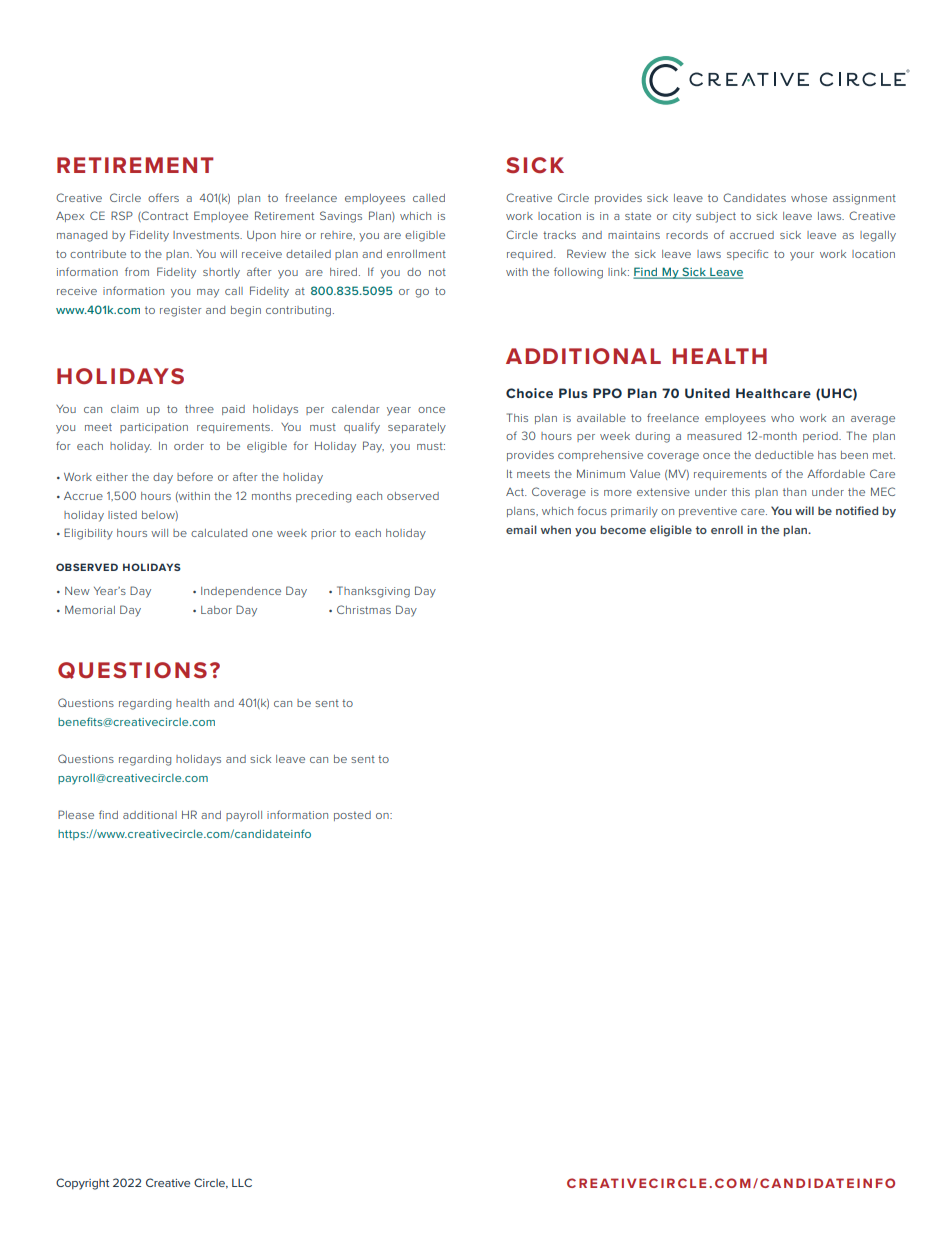 The width and height of the screenshot is (952, 1233). Describe the element at coordinates (242, 1182) in the screenshot. I see `LLC` at that location.
